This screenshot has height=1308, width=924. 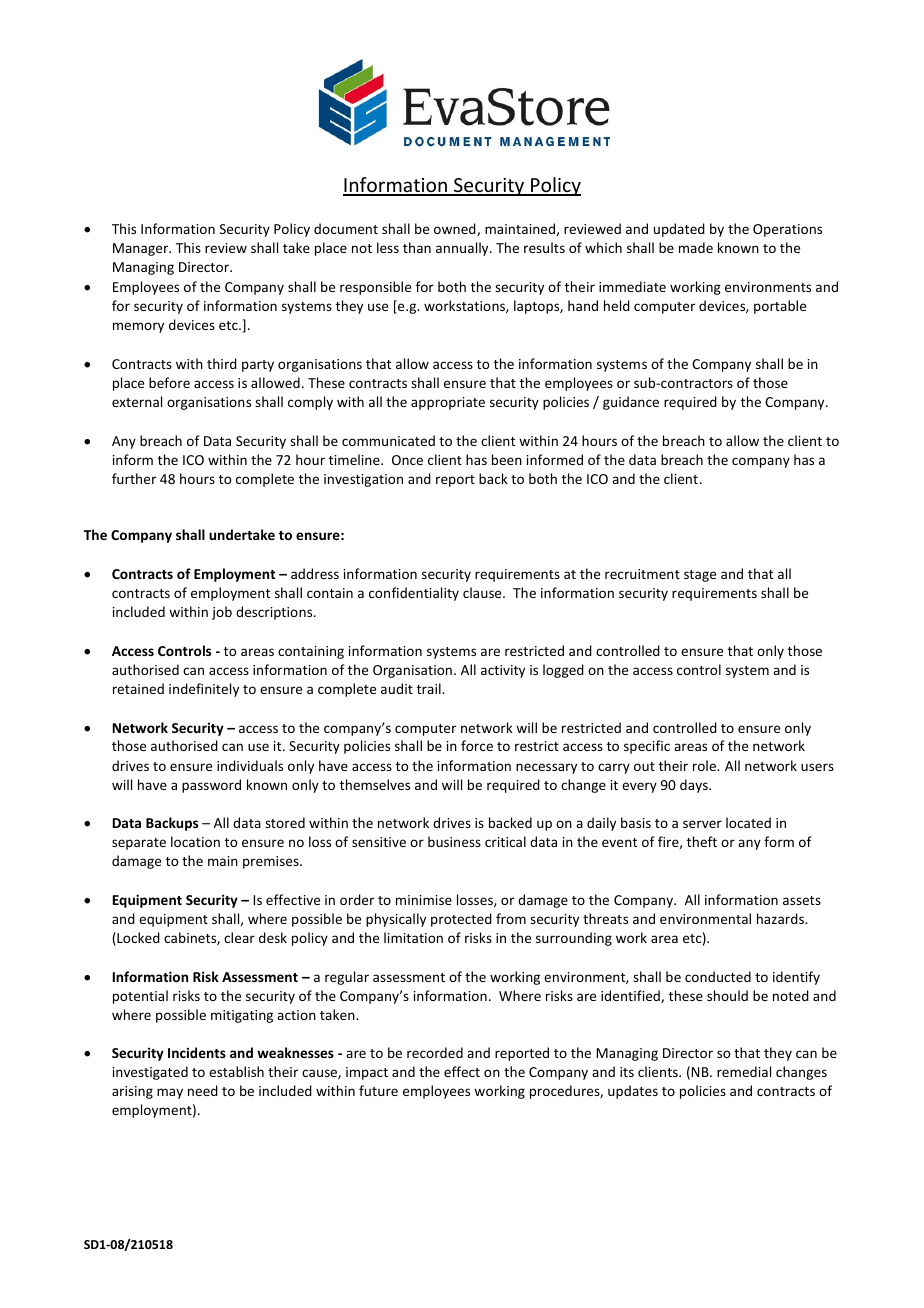 I want to click on made, so click(x=696, y=247).
